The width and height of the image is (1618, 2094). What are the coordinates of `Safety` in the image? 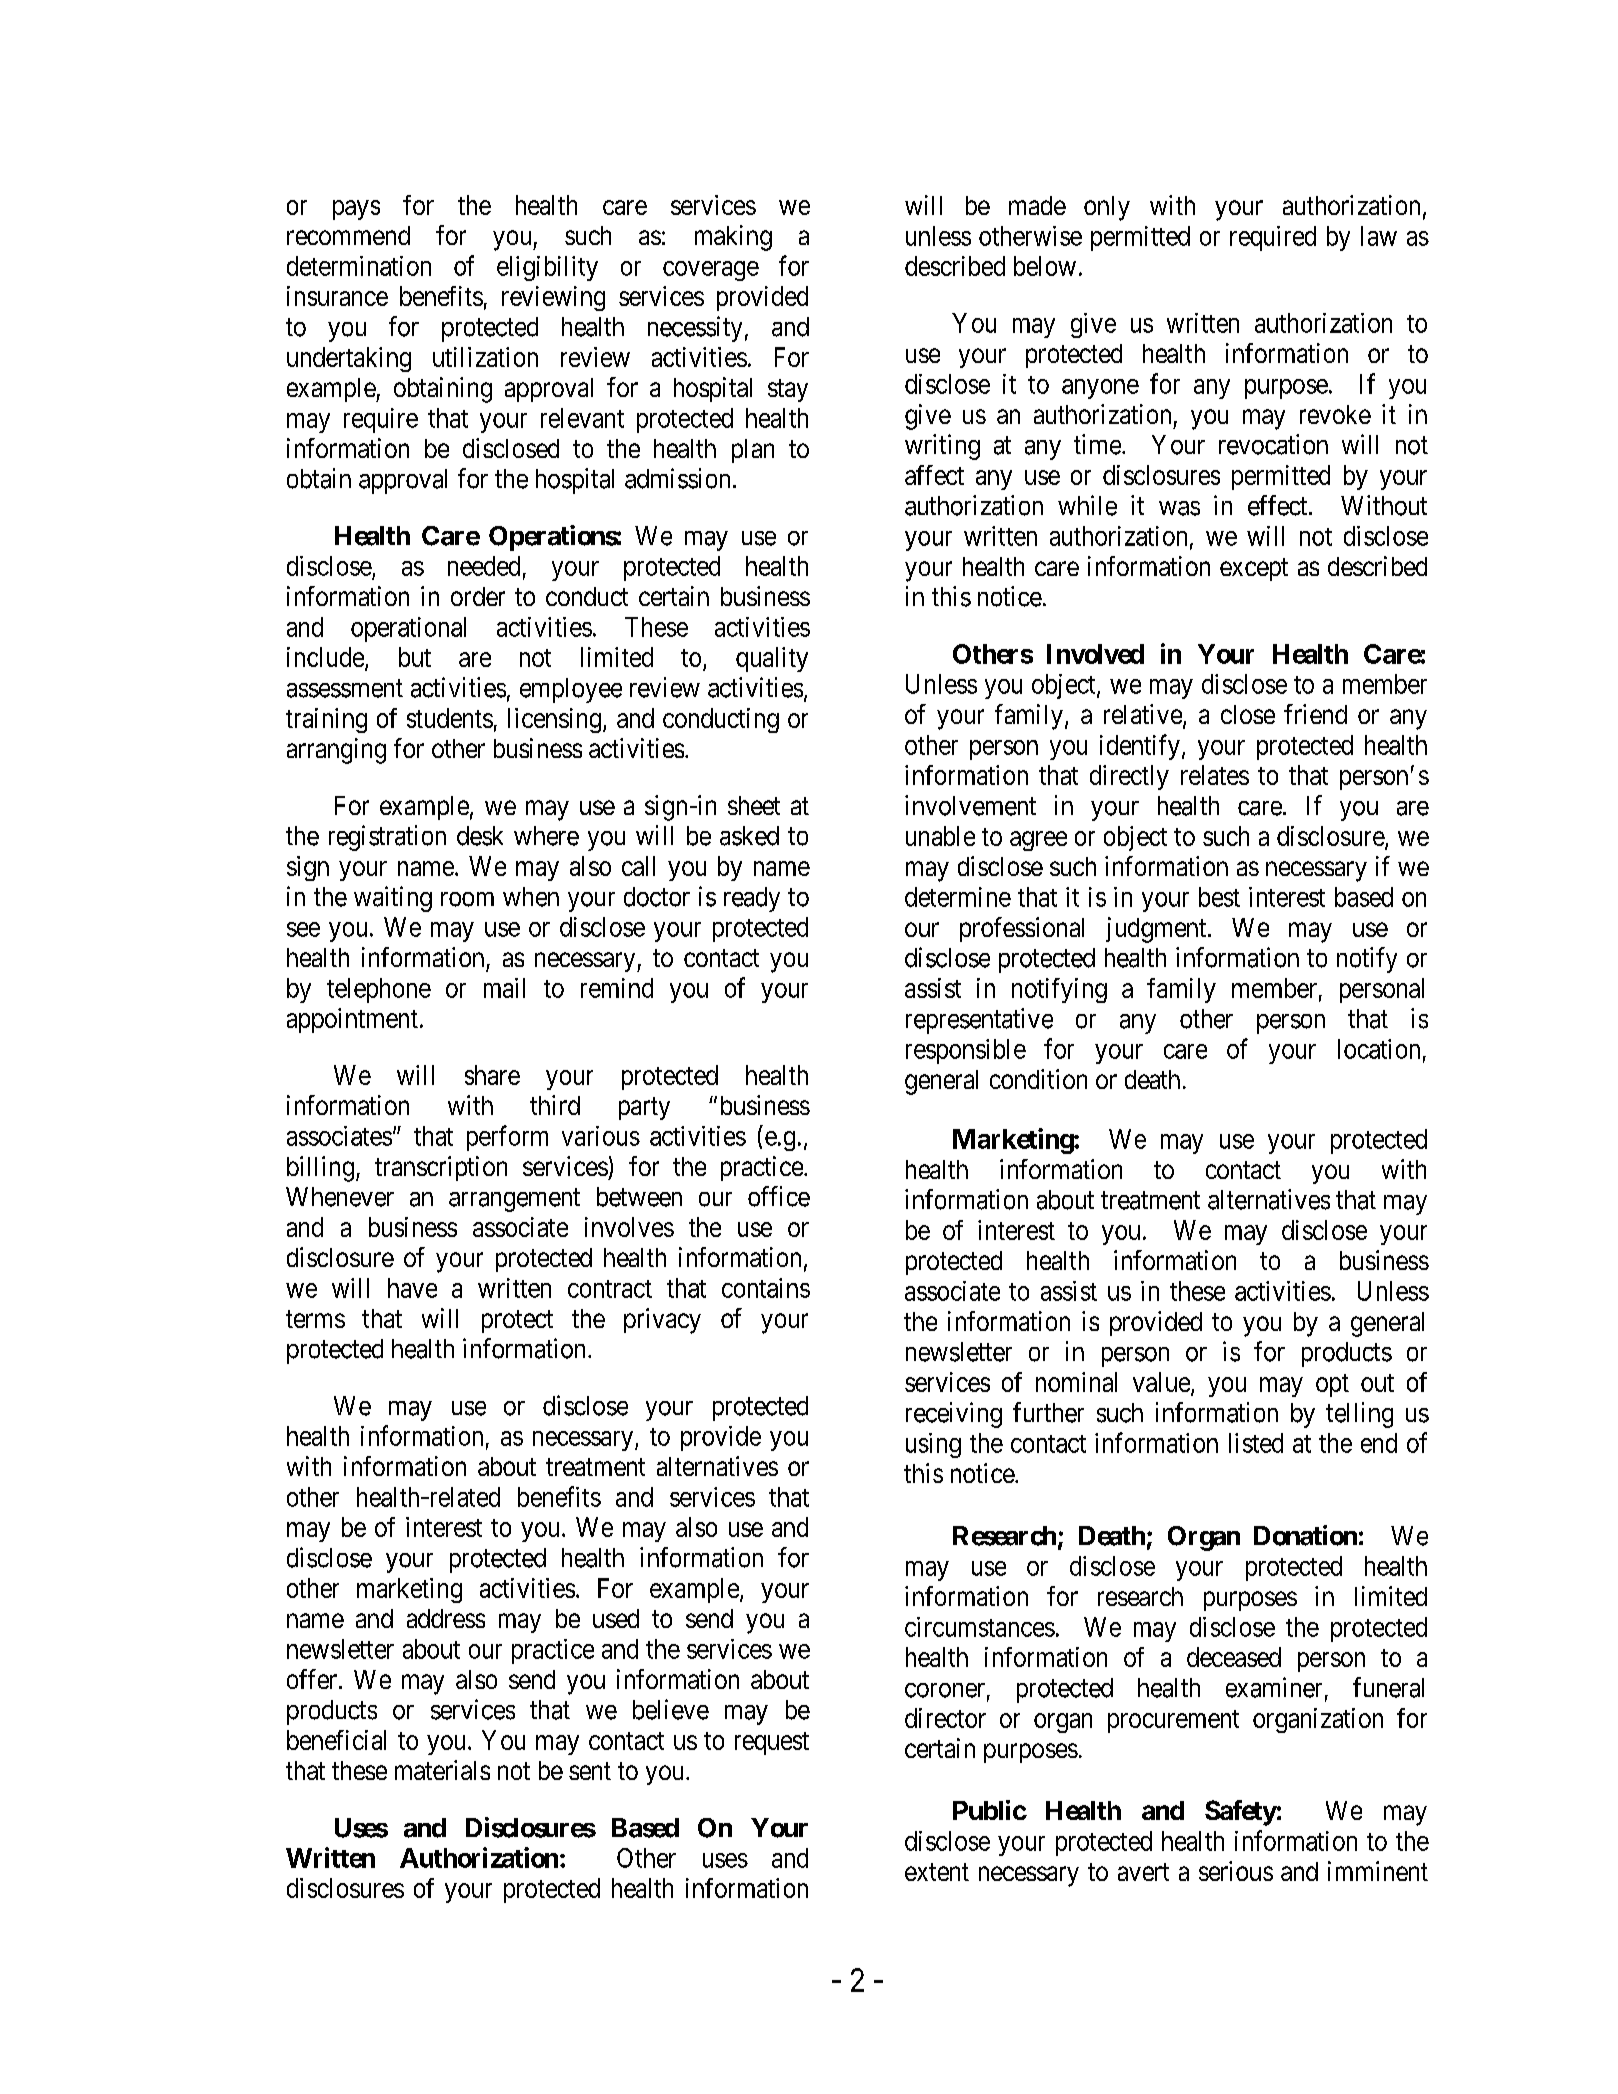 It's located at (1241, 1813).
